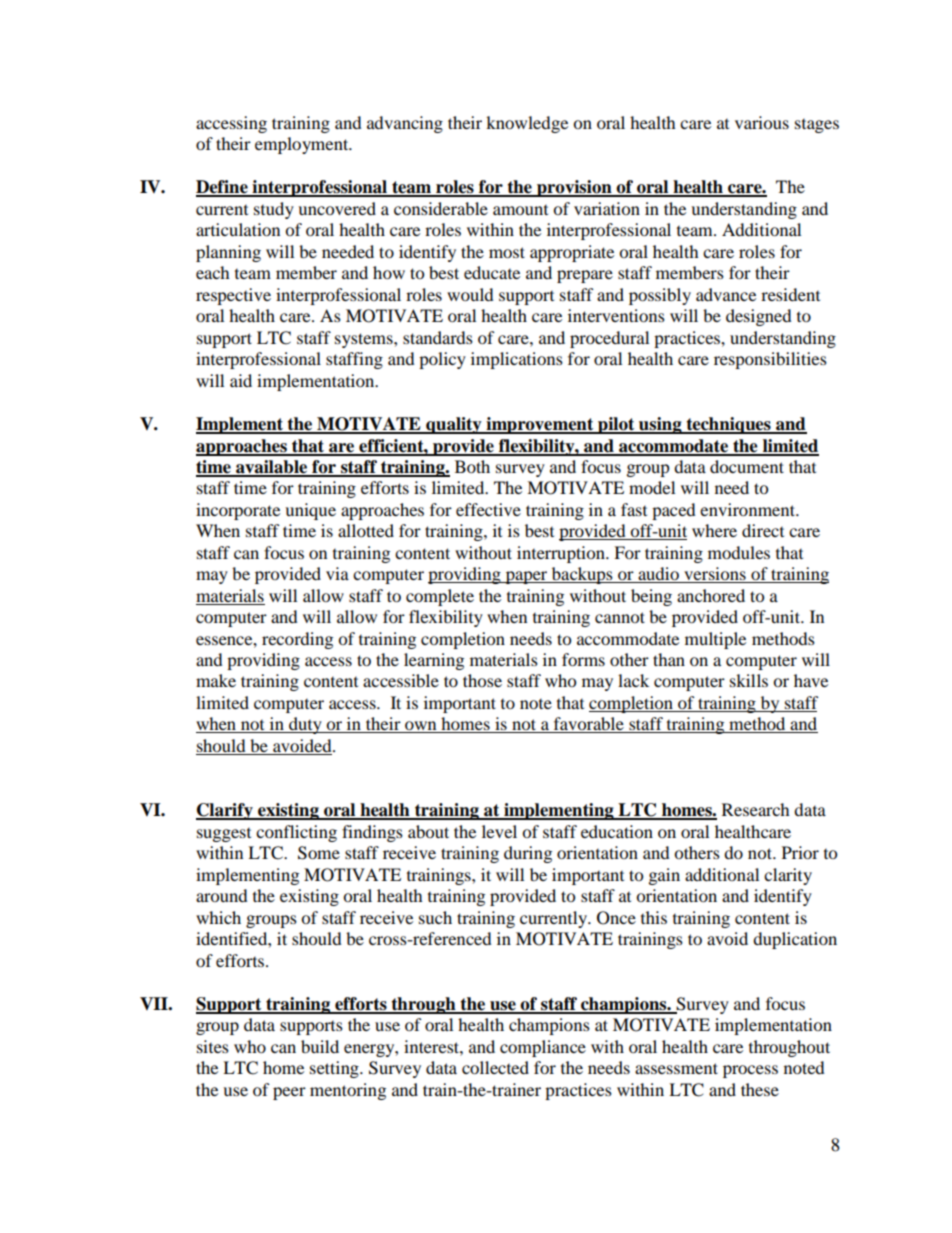 Image resolution: width=952 pixels, height=1233 pixels. I want to click on employment, so click(303, 145).
